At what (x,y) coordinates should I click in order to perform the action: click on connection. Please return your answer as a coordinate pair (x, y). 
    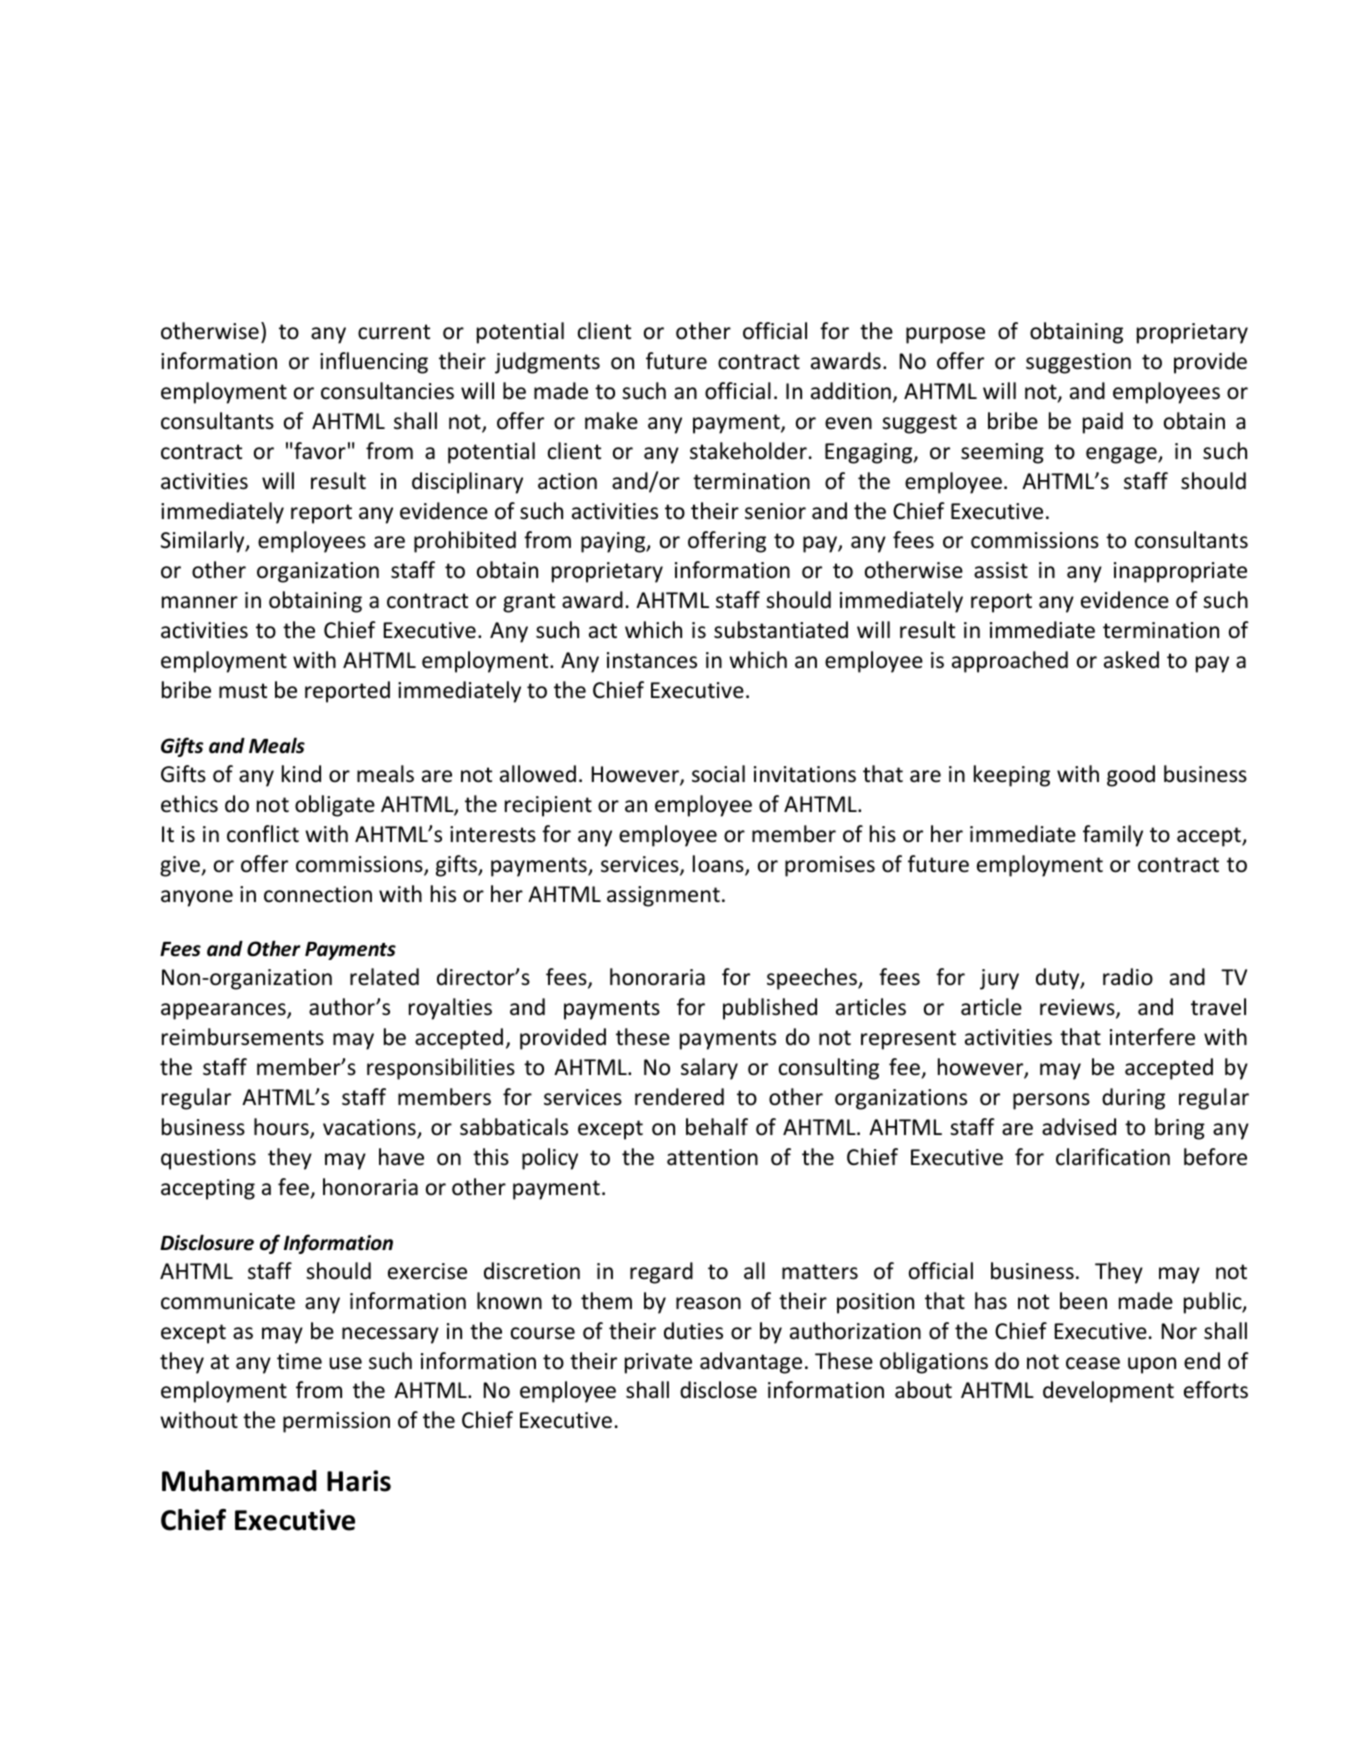
    Looking at the image, I should click on (318, 894).
